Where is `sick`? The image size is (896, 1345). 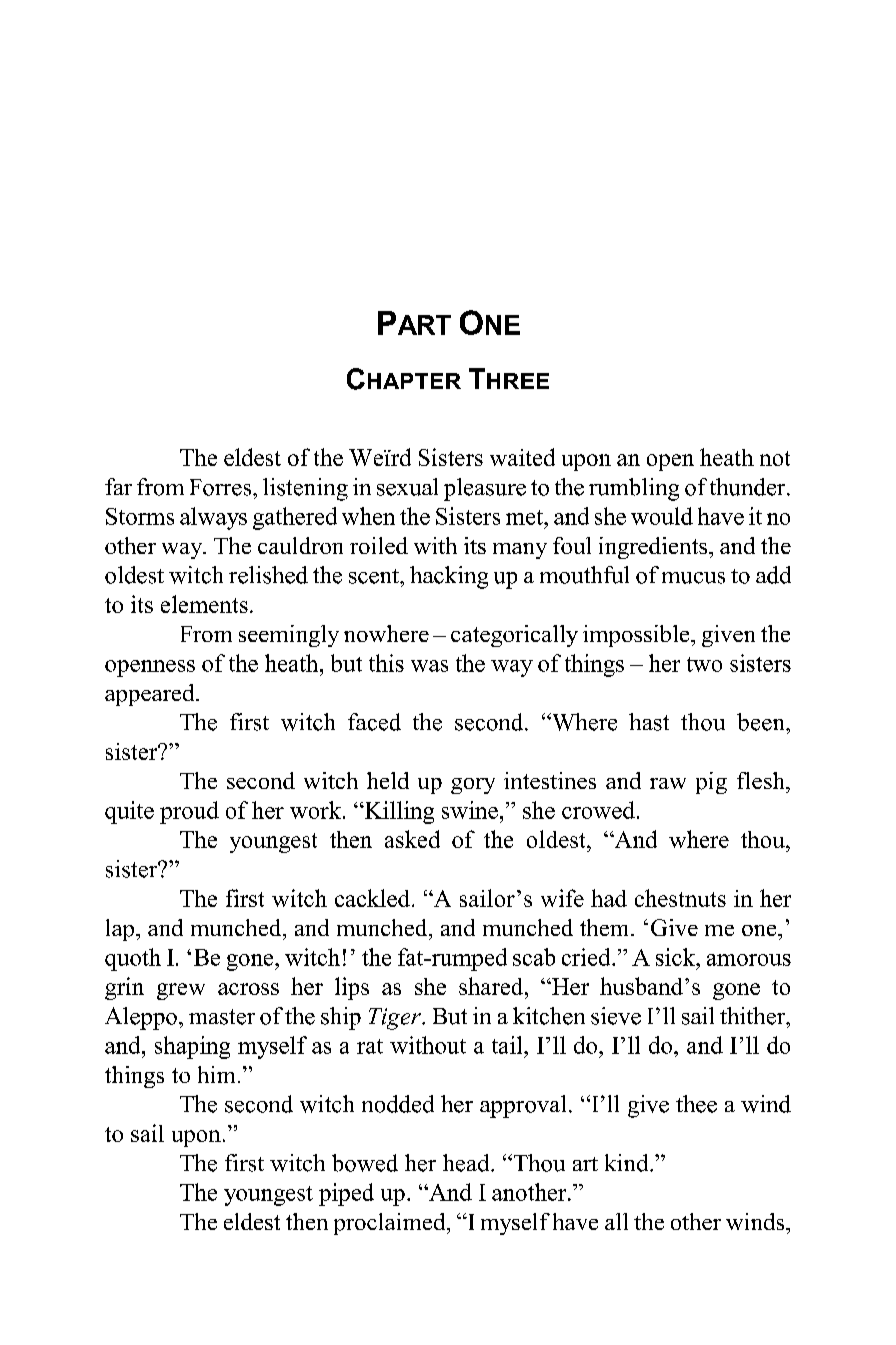
sick is located at coordinates (677, 957).
